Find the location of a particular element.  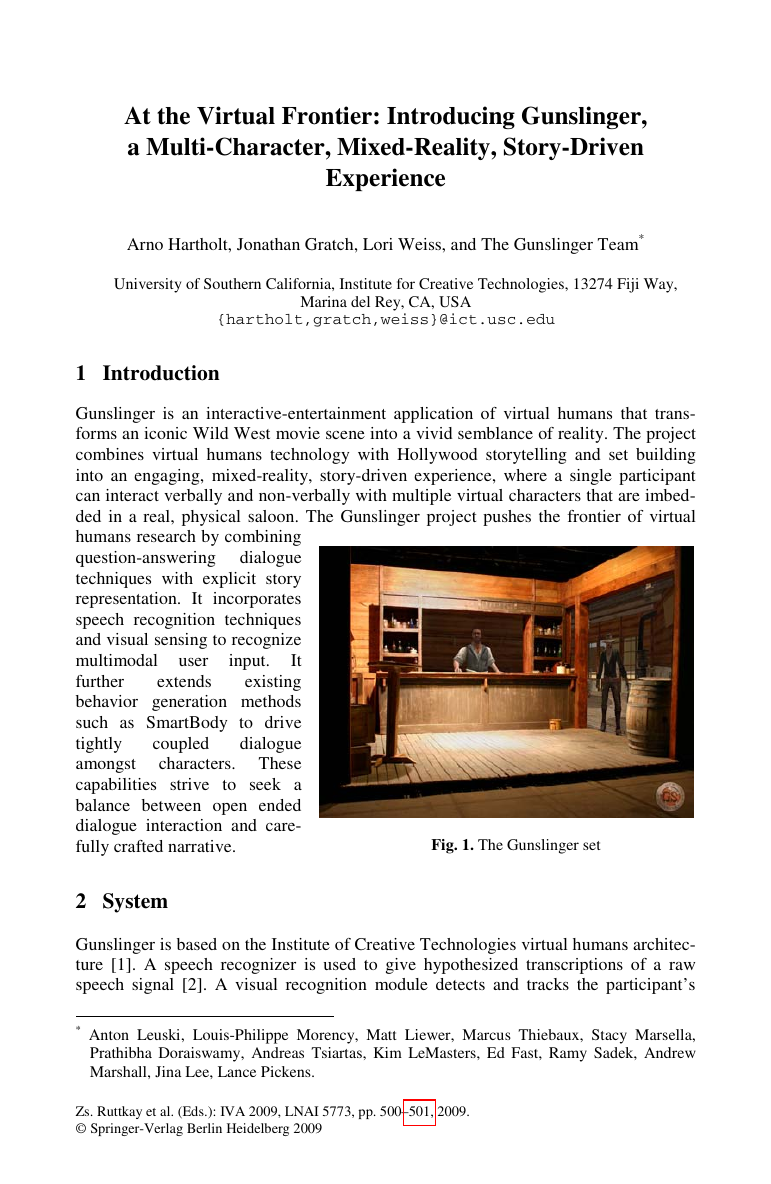

building is located at coordinates (666, 456).
